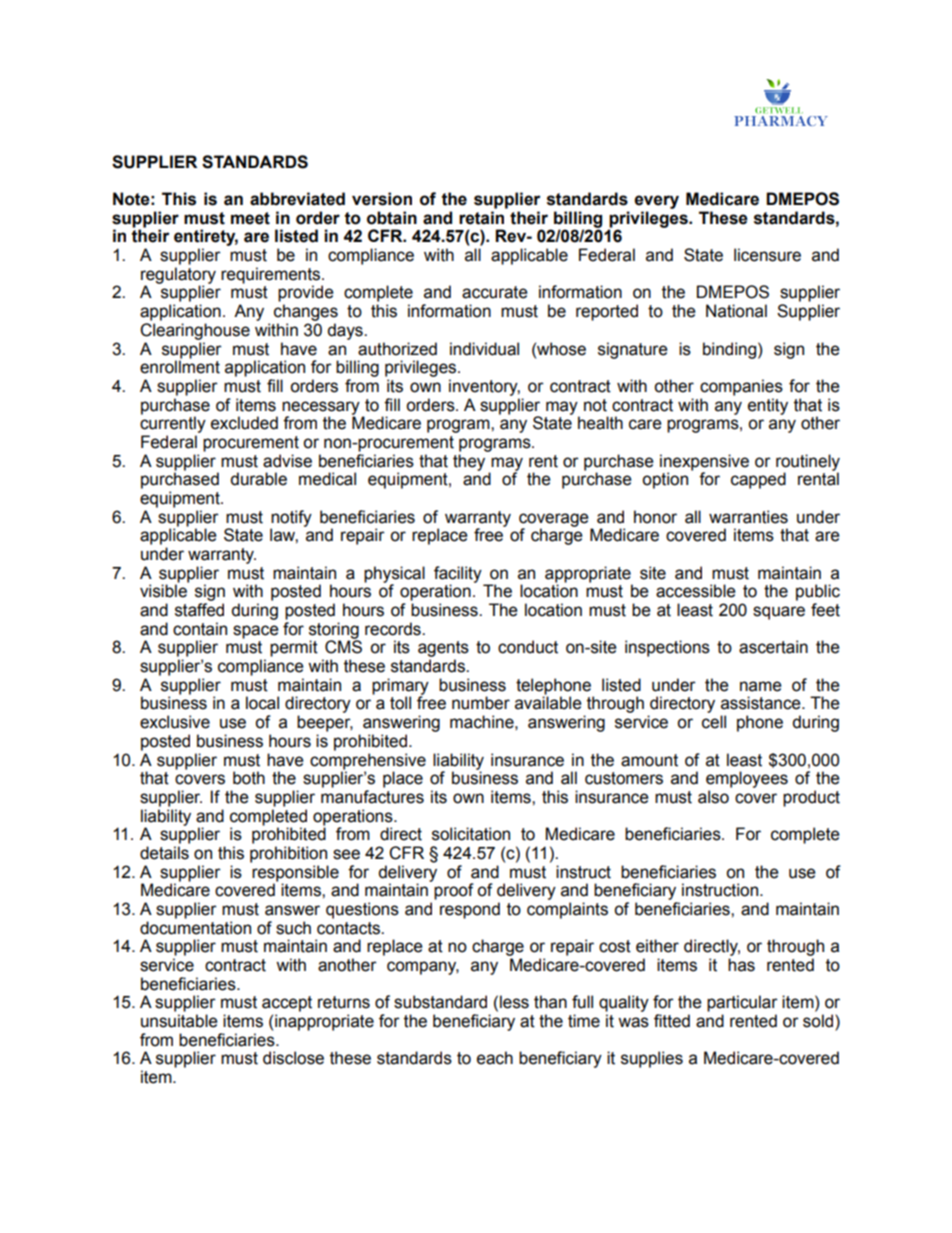 Image resolution: width=952 pixels, height=1233 pixels. What do you see at coordinates (768, 406) in the page?
I see `entity` at bounding box center [768, 406].
